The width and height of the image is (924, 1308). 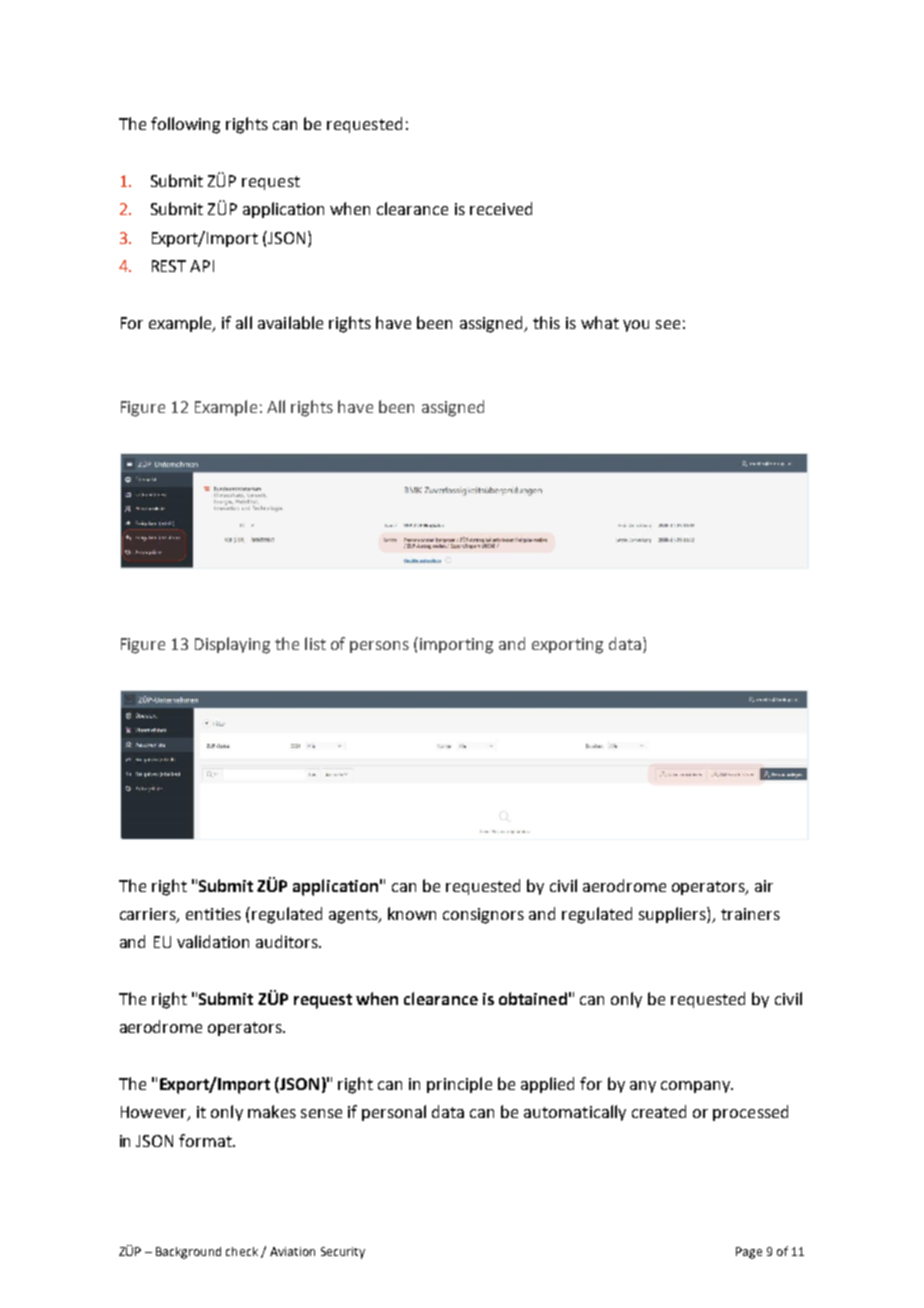 What do you see at coordinates (185, 125) in the image?
I see `following` at bounding box center [185, 125].
